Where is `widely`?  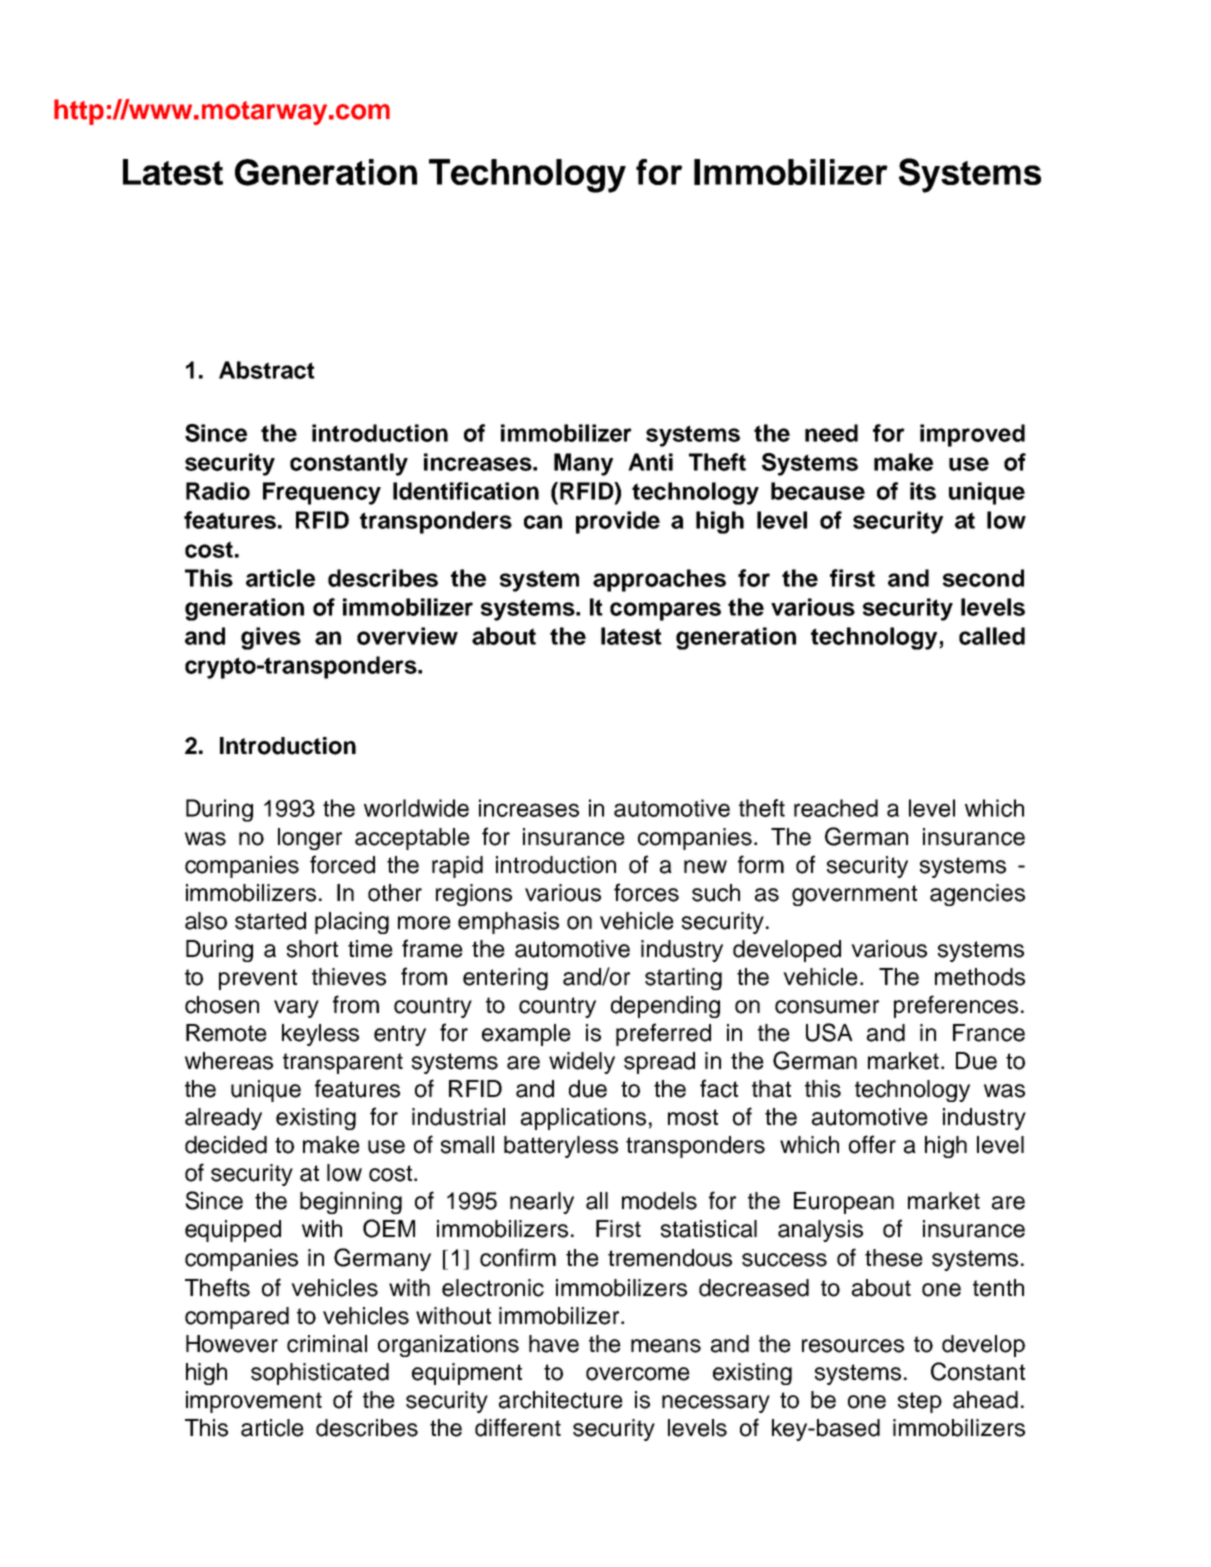 widely is located at coordinates (582, 1063).
